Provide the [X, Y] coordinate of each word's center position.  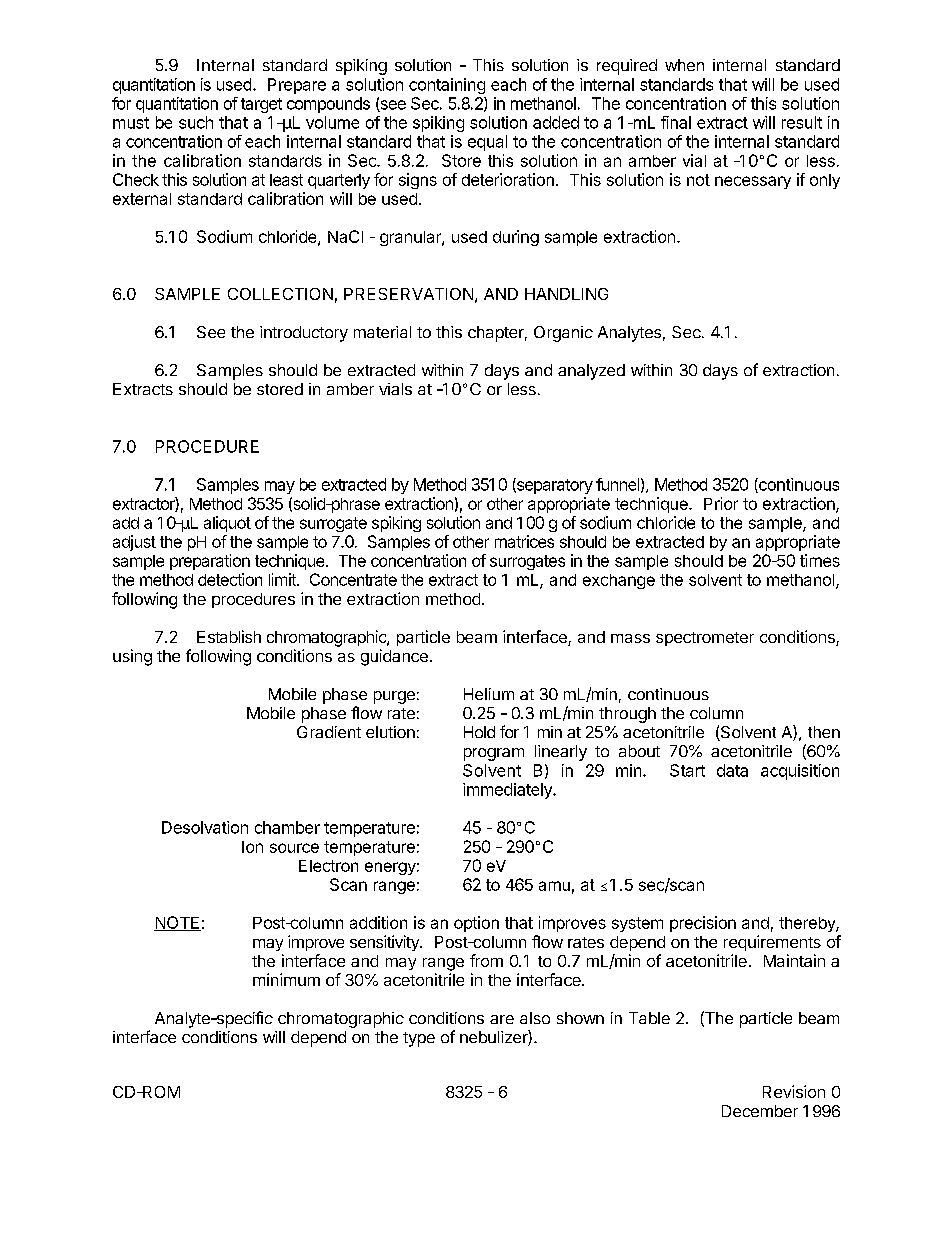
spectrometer [705, 639]
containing [447, 86]
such [196, 122]
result [802, 122]
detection [230, 579]
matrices [524, 541]
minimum [286, 979]
